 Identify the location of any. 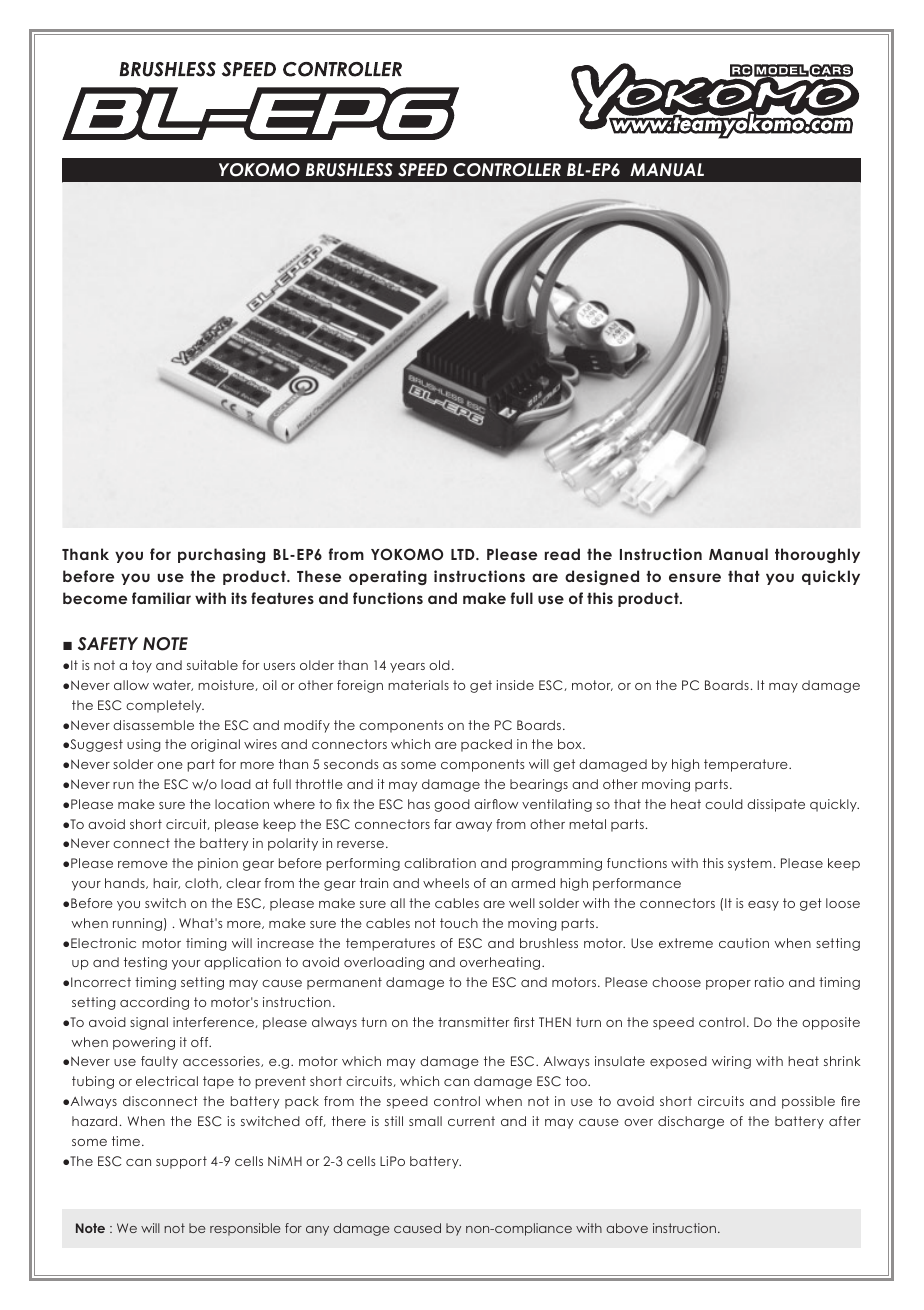
(317, 1231).
